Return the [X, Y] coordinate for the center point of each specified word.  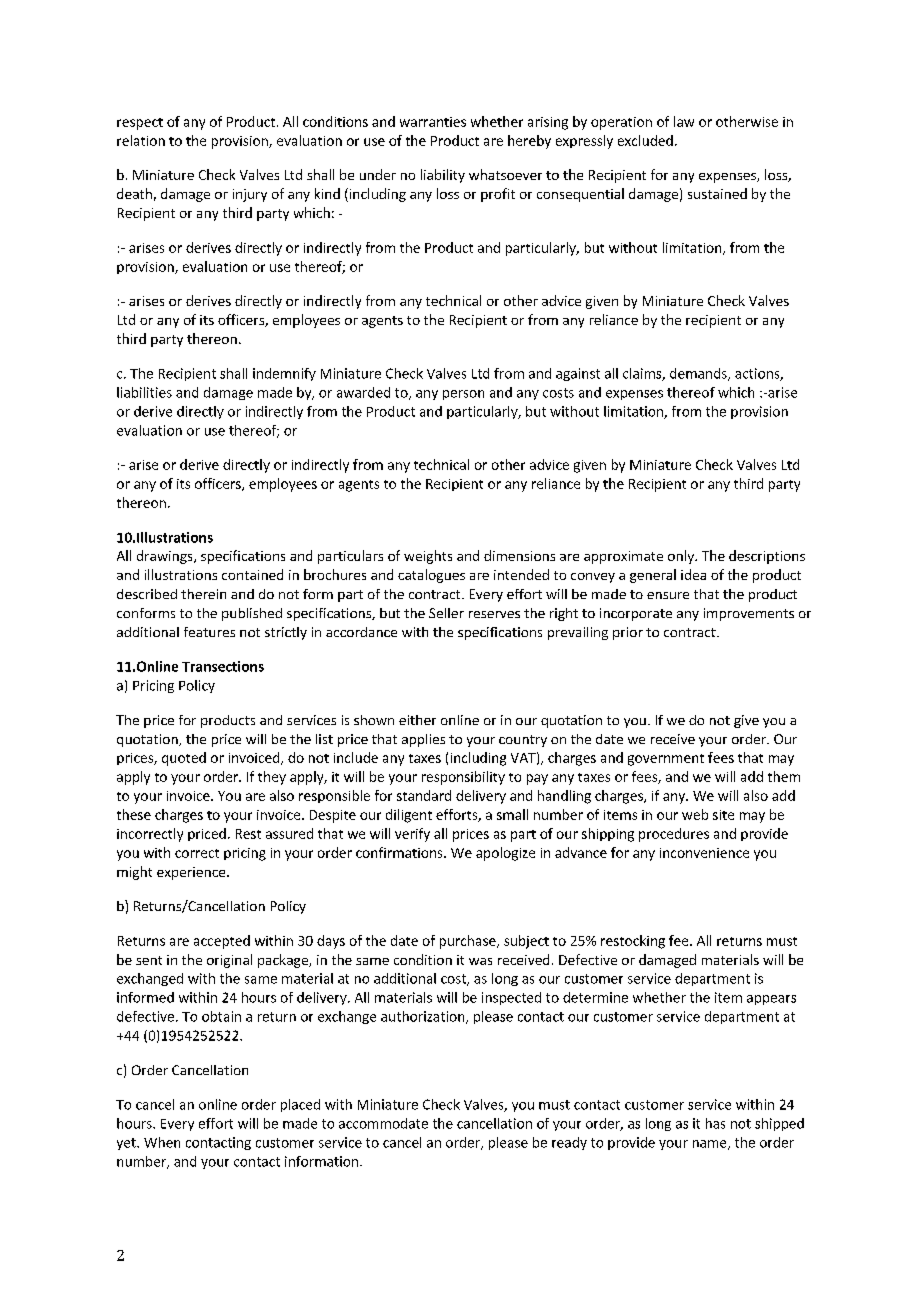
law [684, 121]
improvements [749, 614]
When [162, 1142]
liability [443, 176]
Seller [446, 613]
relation [141, 140]
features [209, 632]
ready [569, 1143]
